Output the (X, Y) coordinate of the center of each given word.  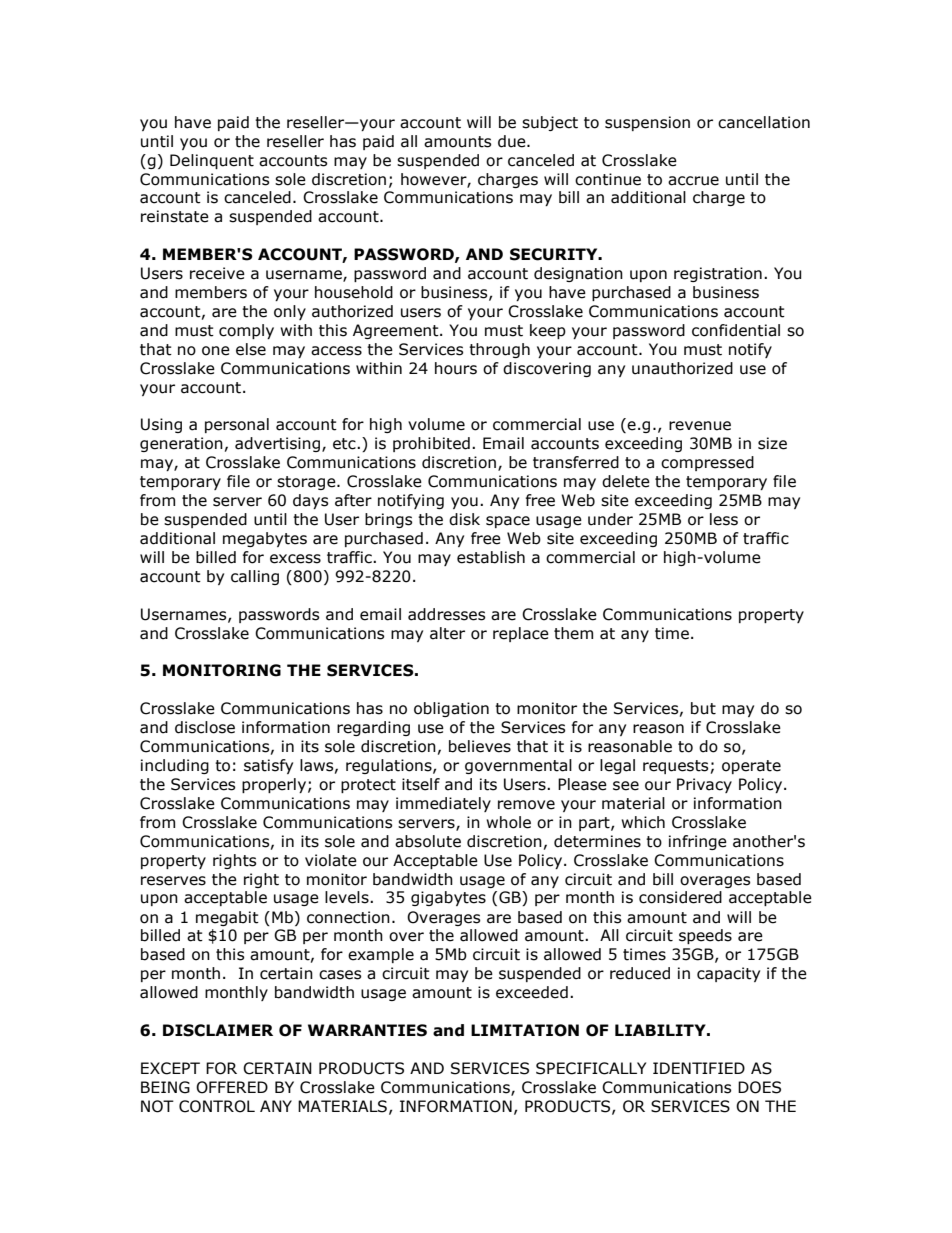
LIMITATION (525, 1030)
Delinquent (212, 161)
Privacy (704, 785)
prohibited (431, 444)
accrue (693, 181)
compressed (707, 463)
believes (480, 746)
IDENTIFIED (699, 1068)
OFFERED (232, 1087)
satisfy (268, 766)
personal (237, 425)
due (513, 141)
